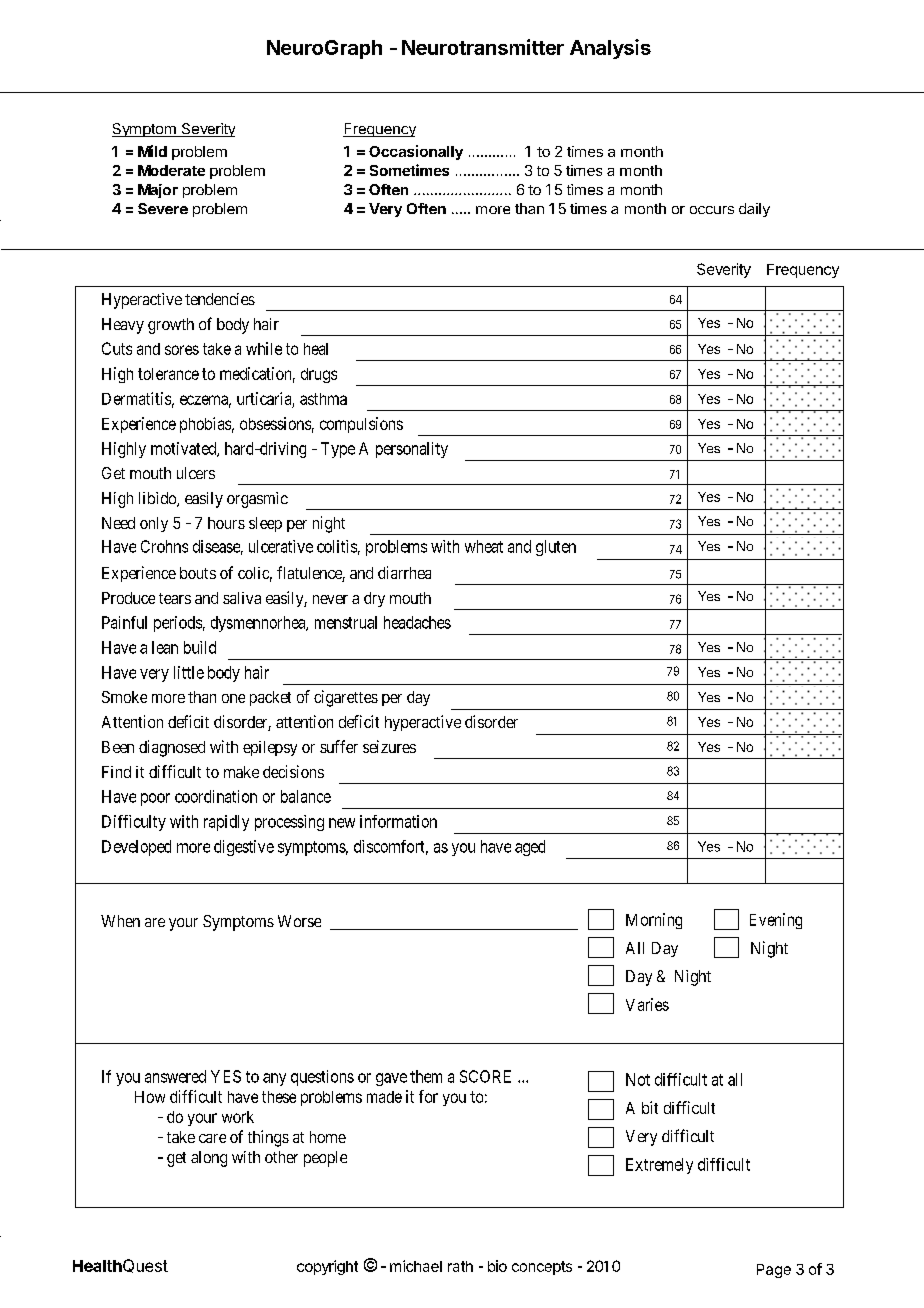 The height and width of the screenshot is (1308, 924). I want to click on When, so click(120, 921).
